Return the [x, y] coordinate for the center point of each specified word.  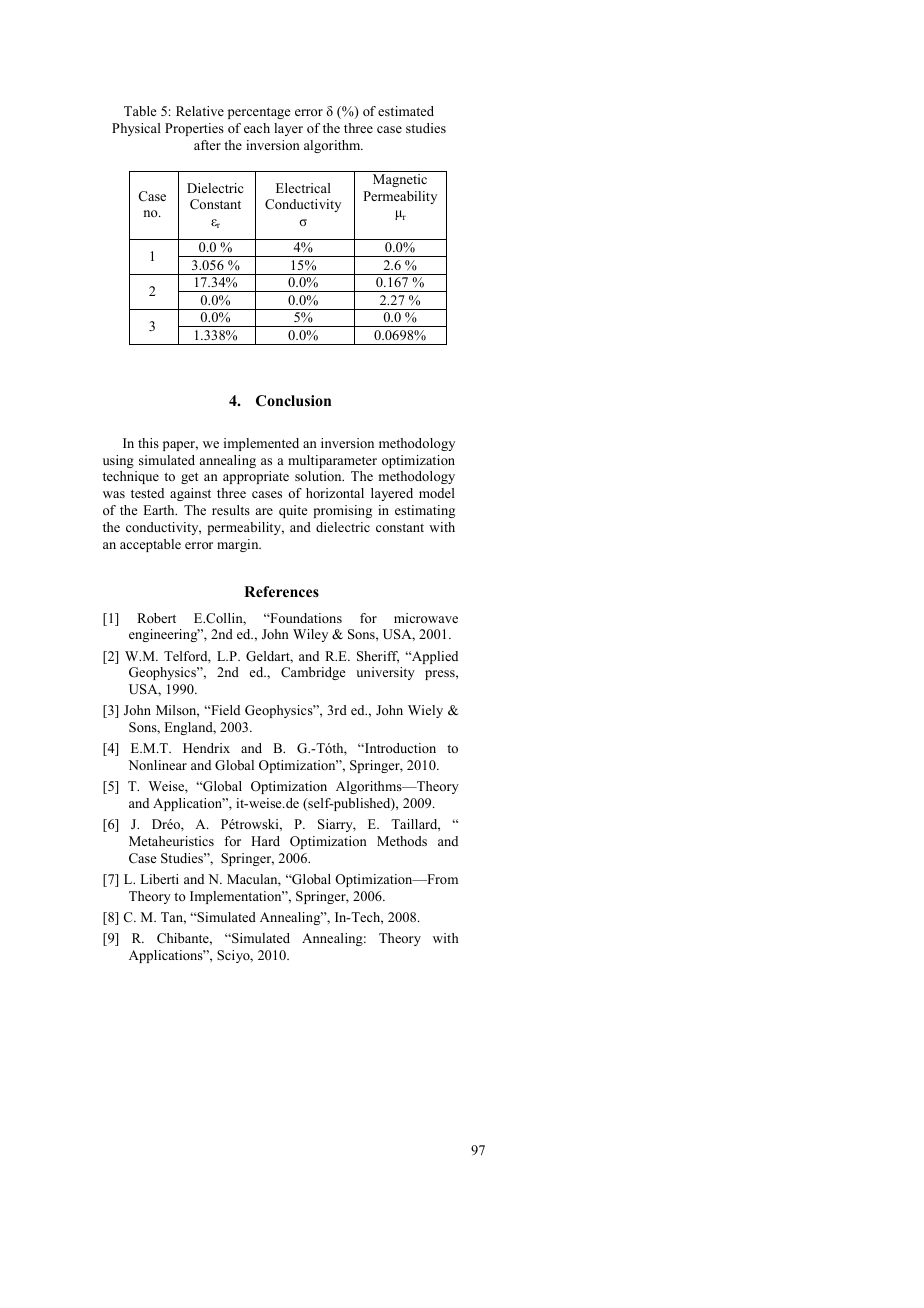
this [148, 443]
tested [147, 493]
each [257, 128]
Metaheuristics [171, 841]
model [437, 493]
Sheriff [378, 657]
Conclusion [293, 401]
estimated [406, 111]
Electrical [303, 188]
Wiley [310, 635]
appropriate [256, 477]
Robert [156, 618]
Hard [265, 841]
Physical [136, 129]
